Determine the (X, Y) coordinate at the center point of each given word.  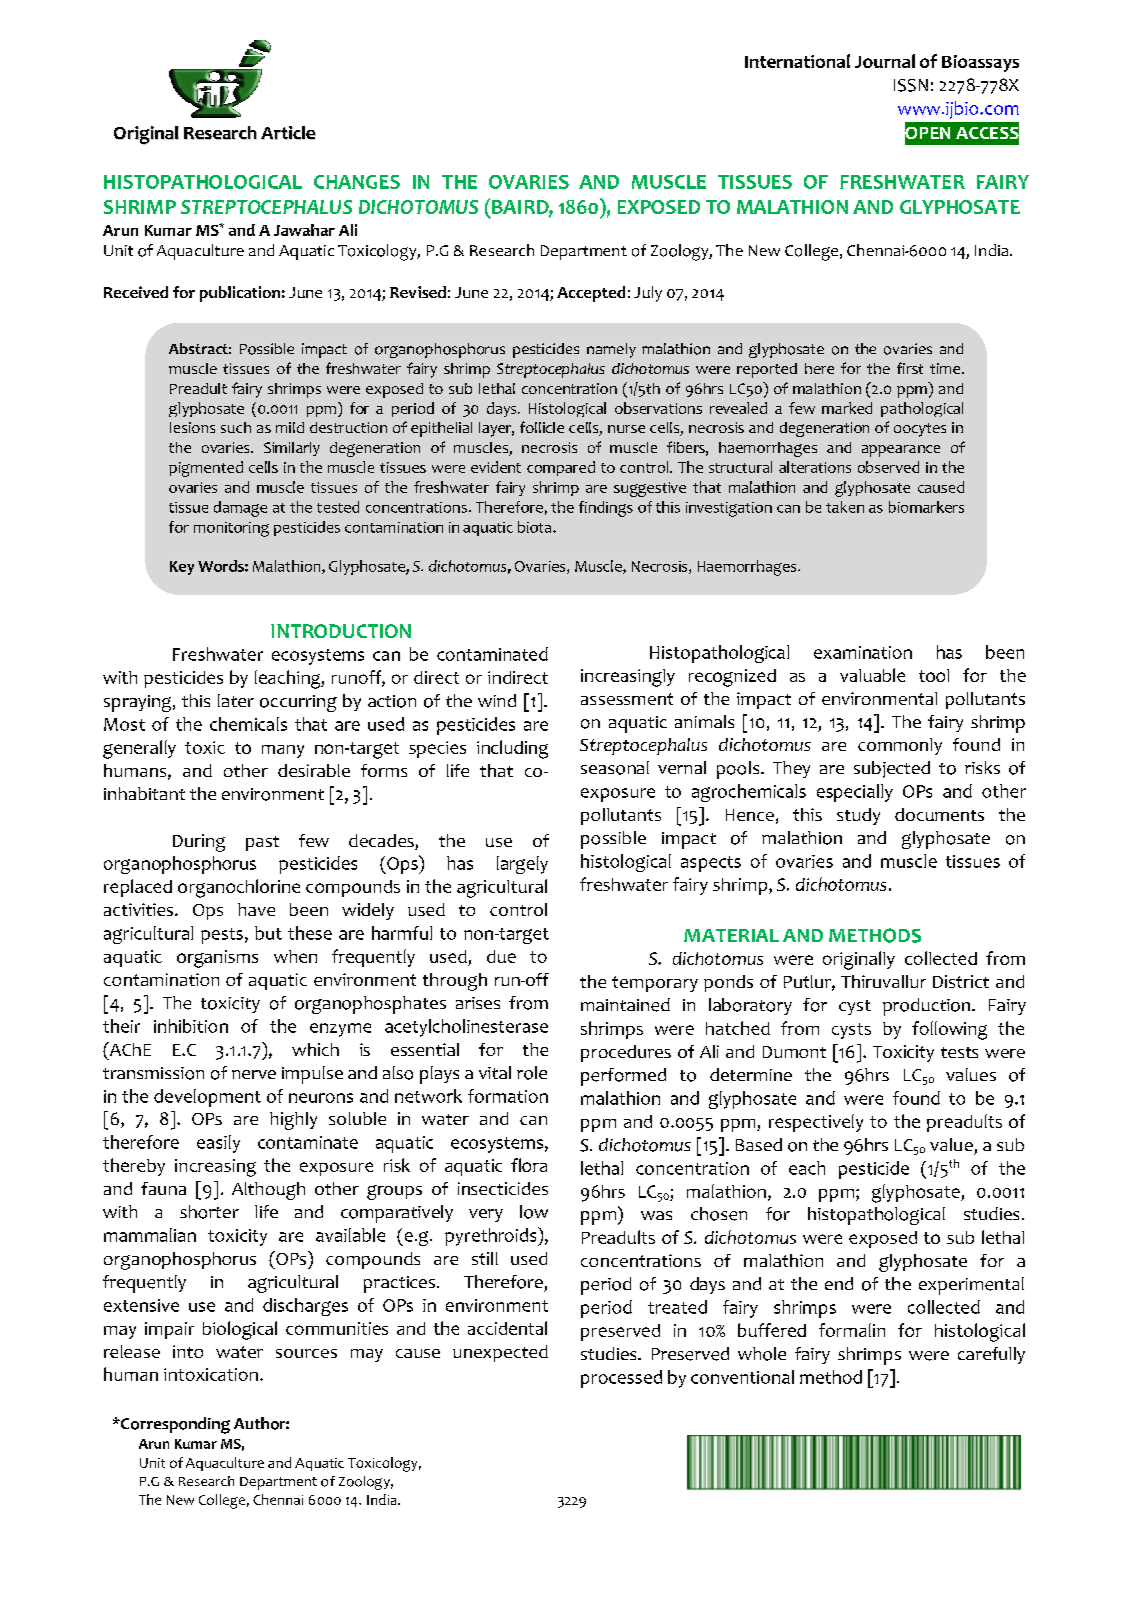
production (926, 1007)
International (797, 61)
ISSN (911, 85)
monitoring (231, 529)
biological (240, 1330)
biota (536, 527)
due (501, 956)
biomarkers (926, 507)
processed (621, 1379)
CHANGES (357, 182)
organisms (217, 959)
